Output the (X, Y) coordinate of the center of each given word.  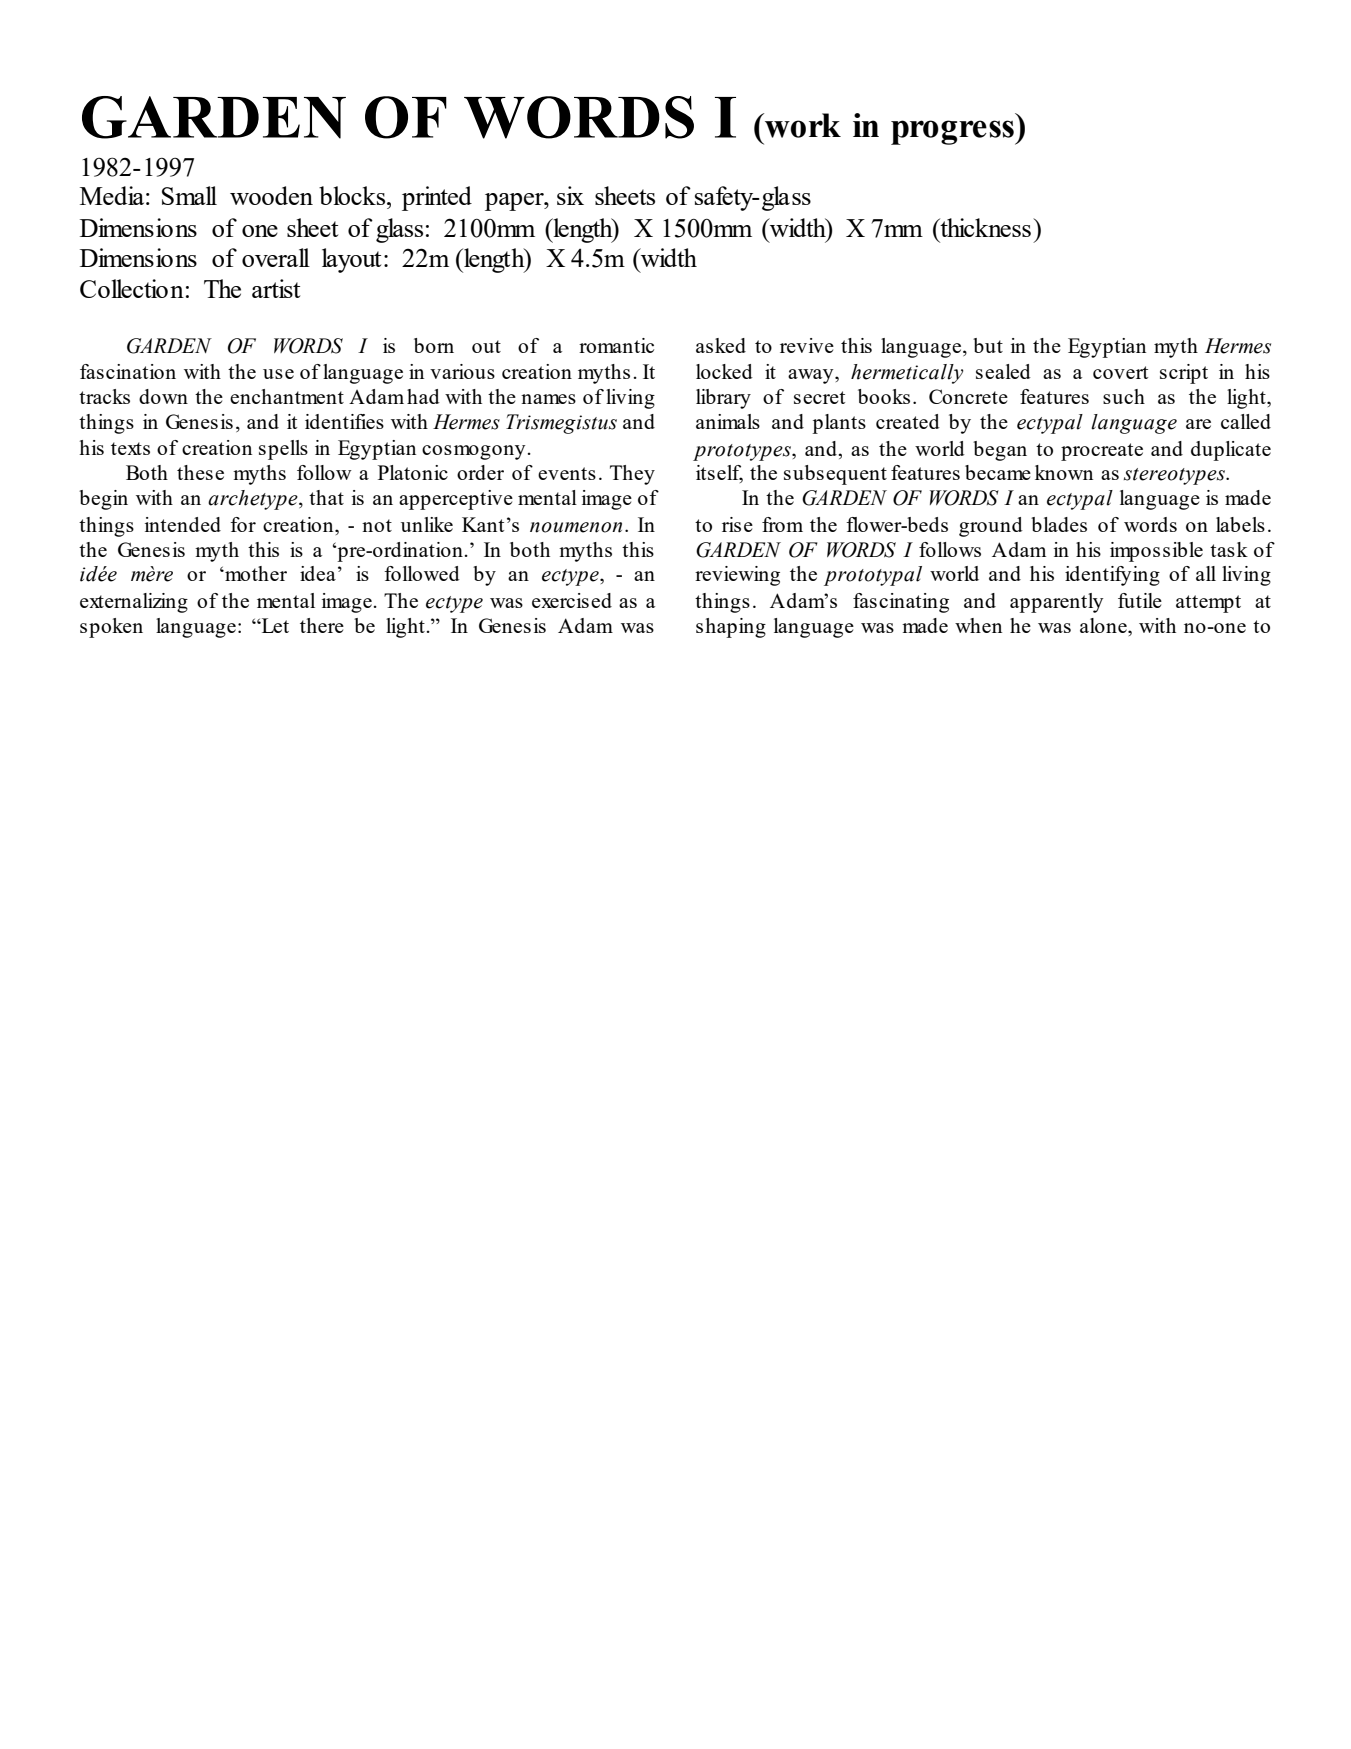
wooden (271, 195)
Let (274, 625)
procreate (1102, 452)
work (802, 125)
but (988, 345)
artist (276, 288)
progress (953, 132)
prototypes (743, 452)
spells (283, 450)
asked (721, 345)
